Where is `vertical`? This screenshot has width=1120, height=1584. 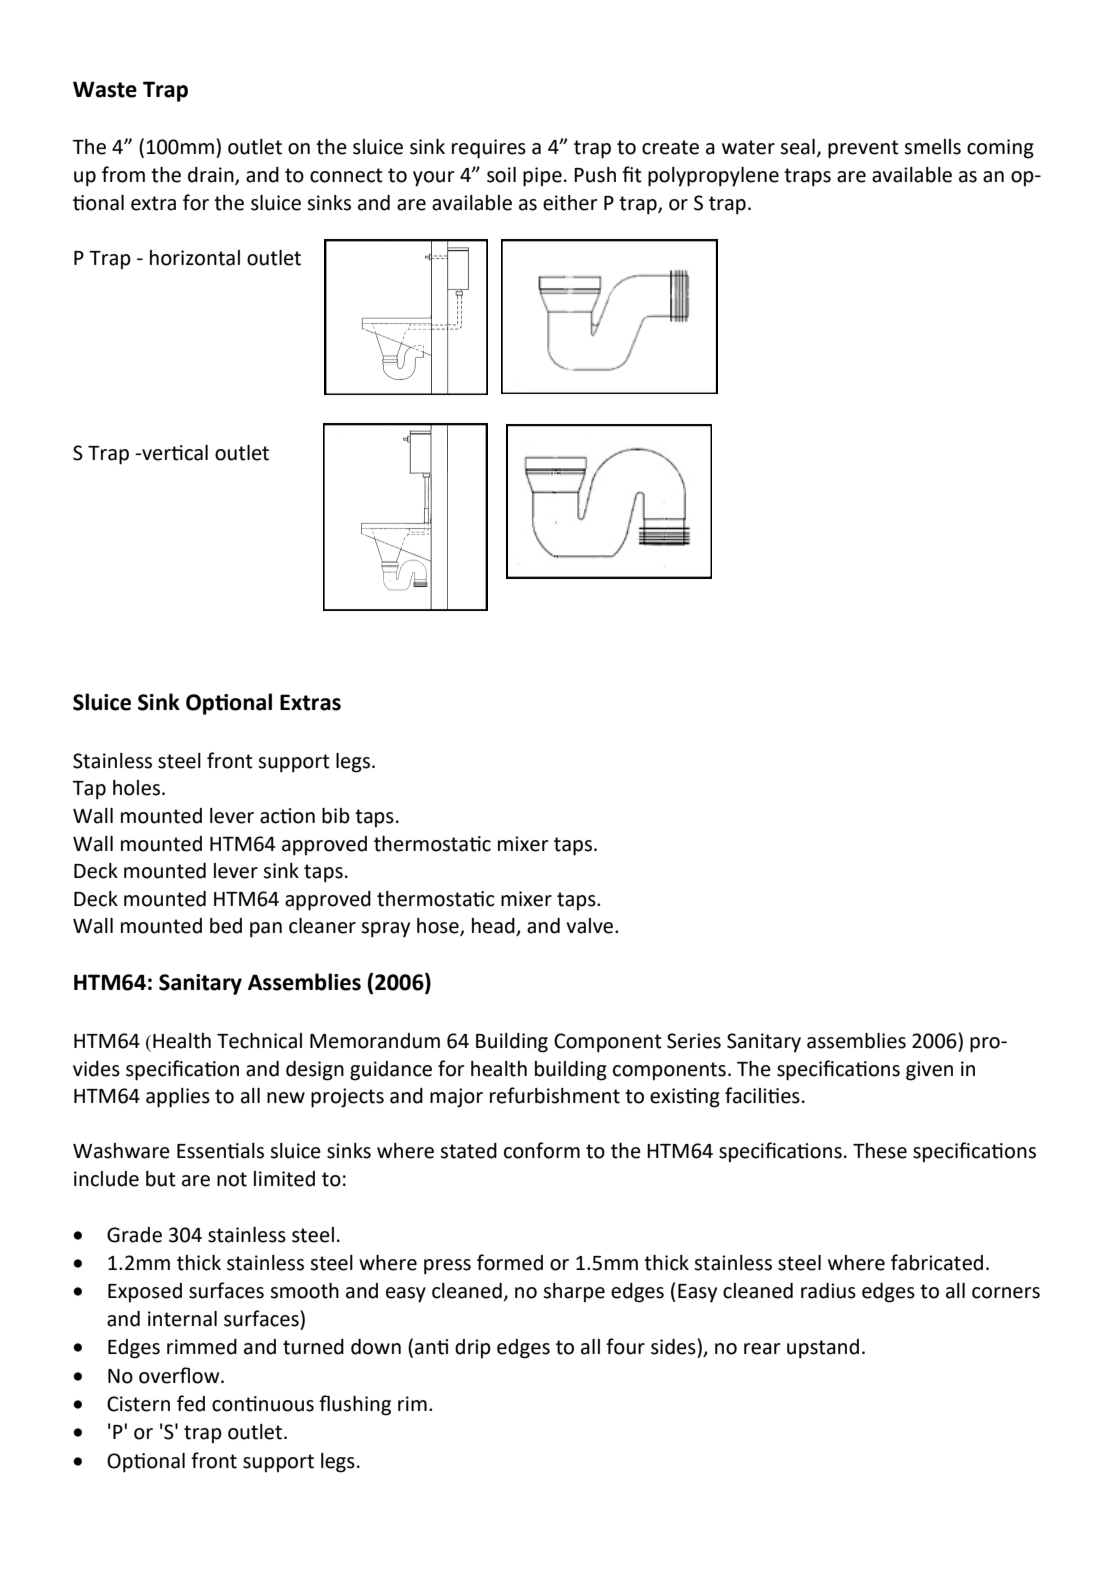 vertical is located at coordinates (174, 453).
